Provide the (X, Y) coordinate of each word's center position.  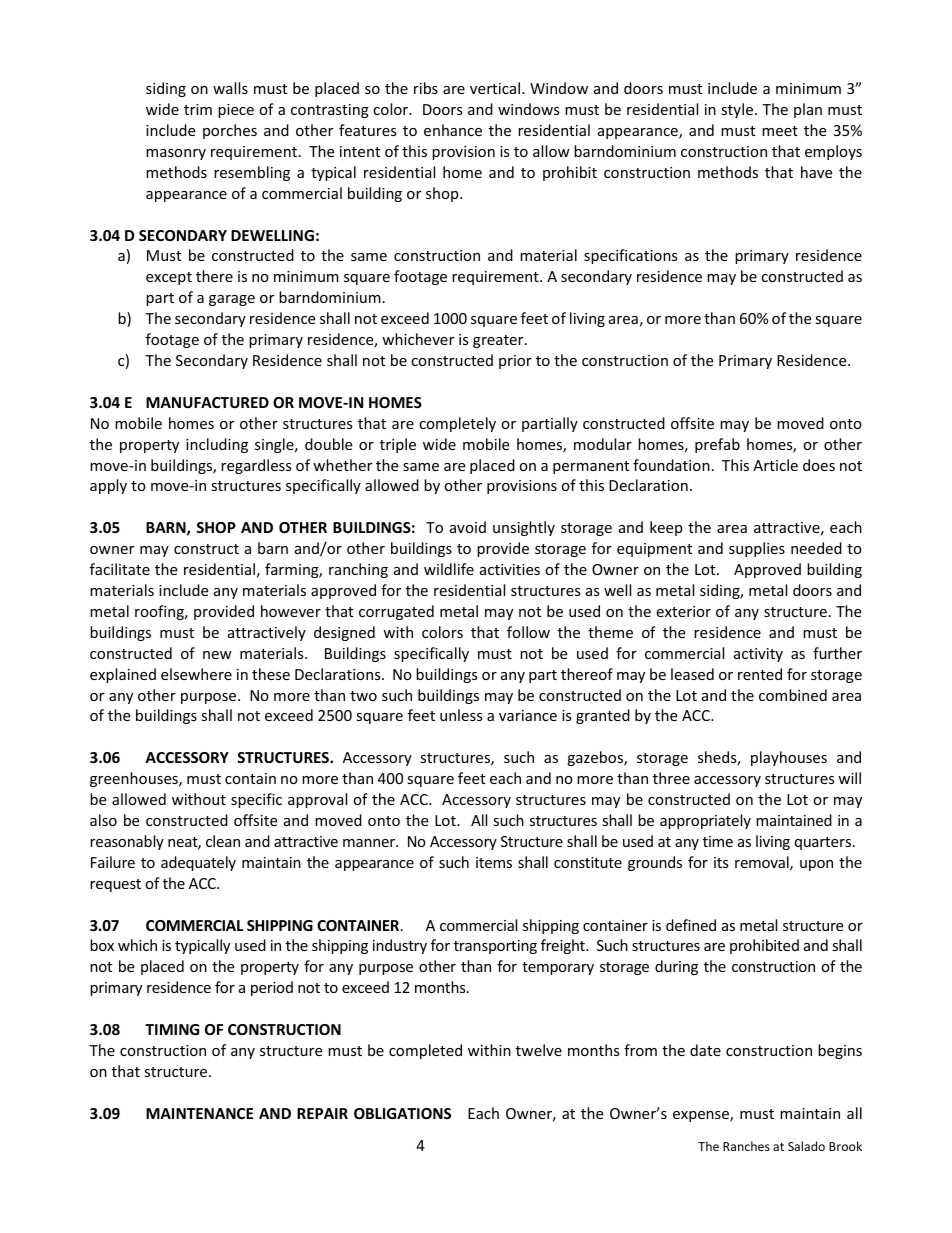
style (738, 110)
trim (198, 109)
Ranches (746, 1146)
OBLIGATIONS (402, 1113)
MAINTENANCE (199, 1113)
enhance (453, 130)
